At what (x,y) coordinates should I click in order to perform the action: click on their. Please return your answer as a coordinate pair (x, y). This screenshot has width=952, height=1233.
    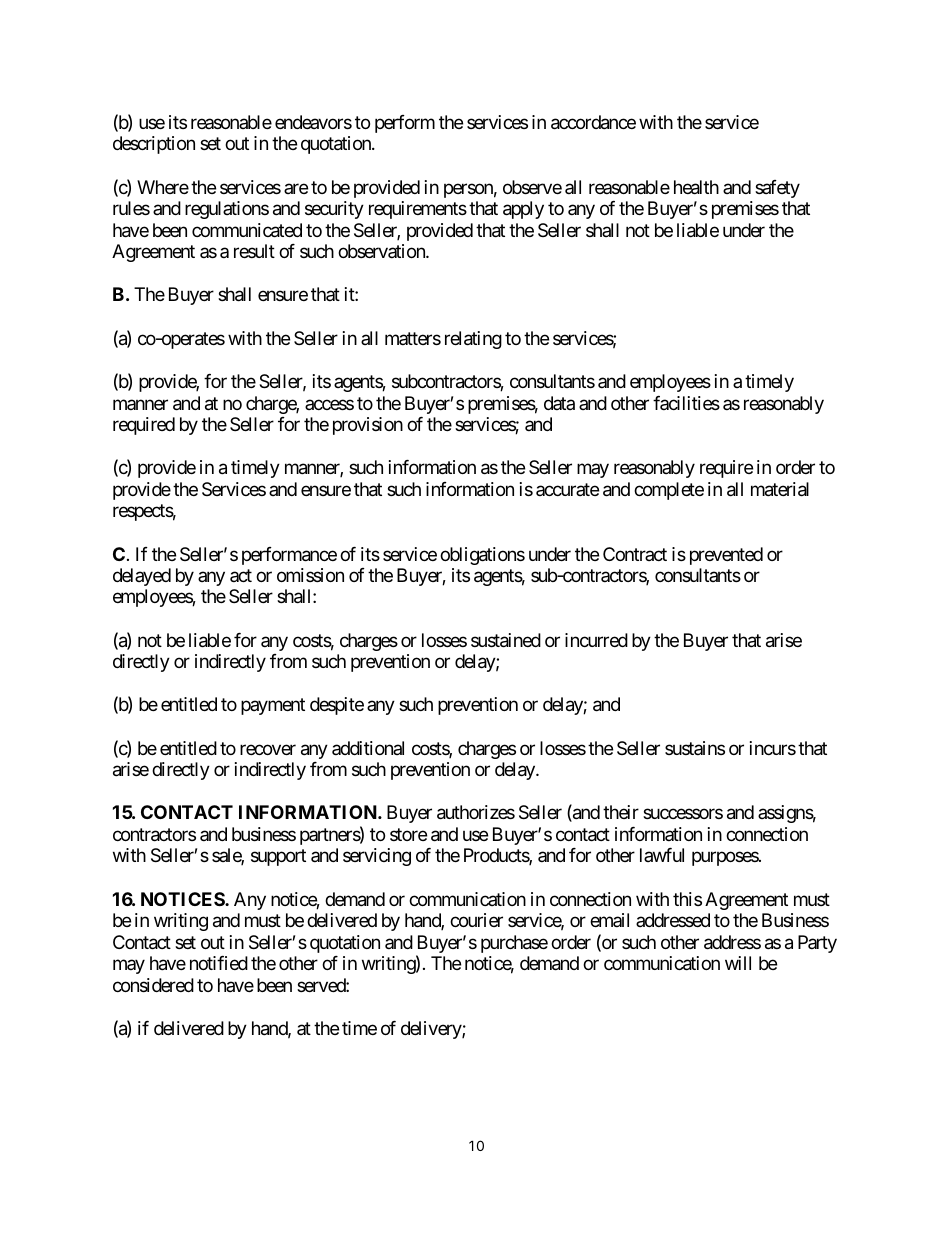
    Looking at the image, I should click on (621, 812).
